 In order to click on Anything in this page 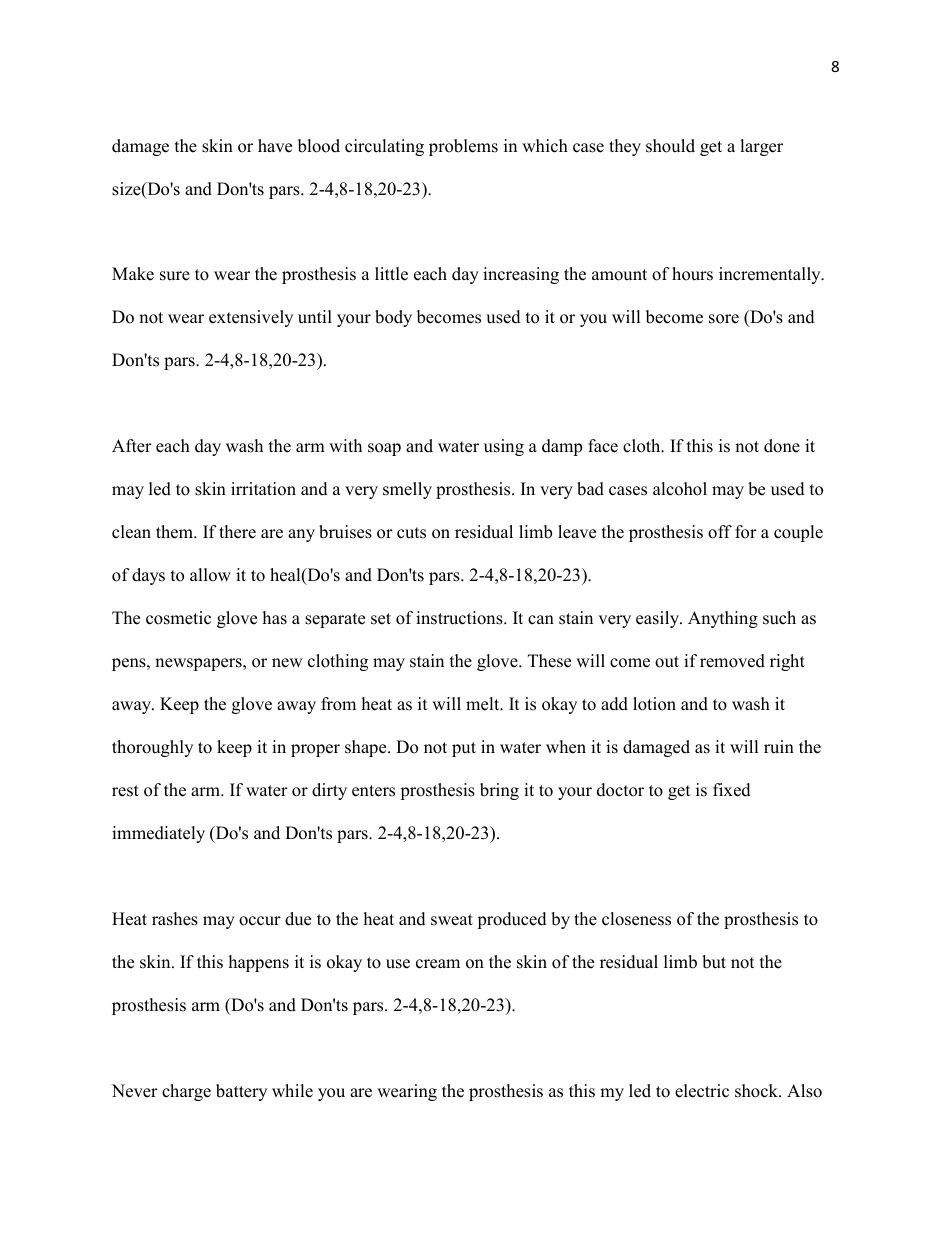, I will do `click(723, 619)`.
